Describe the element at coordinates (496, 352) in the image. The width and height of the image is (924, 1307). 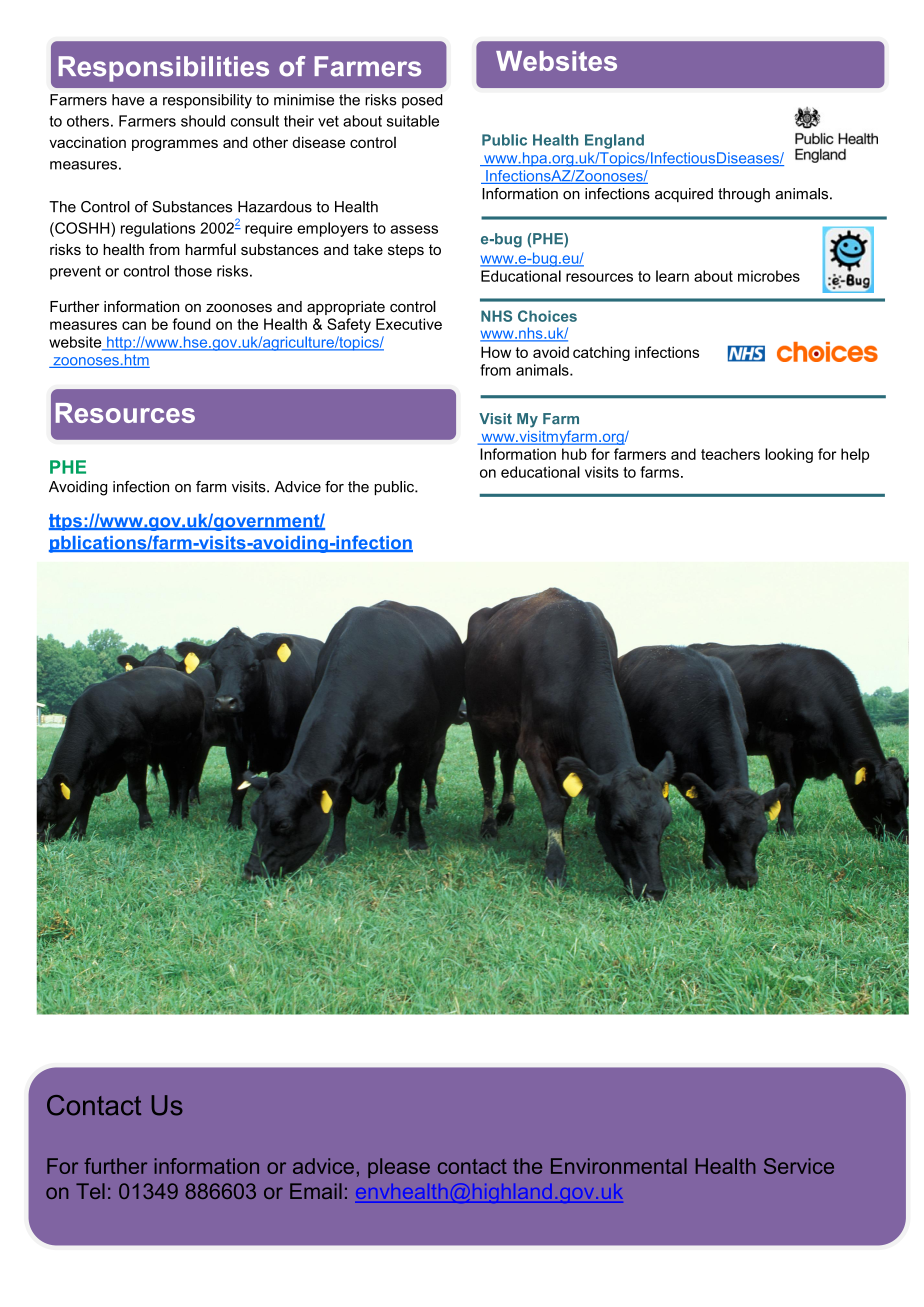
I see `How` at that location.
